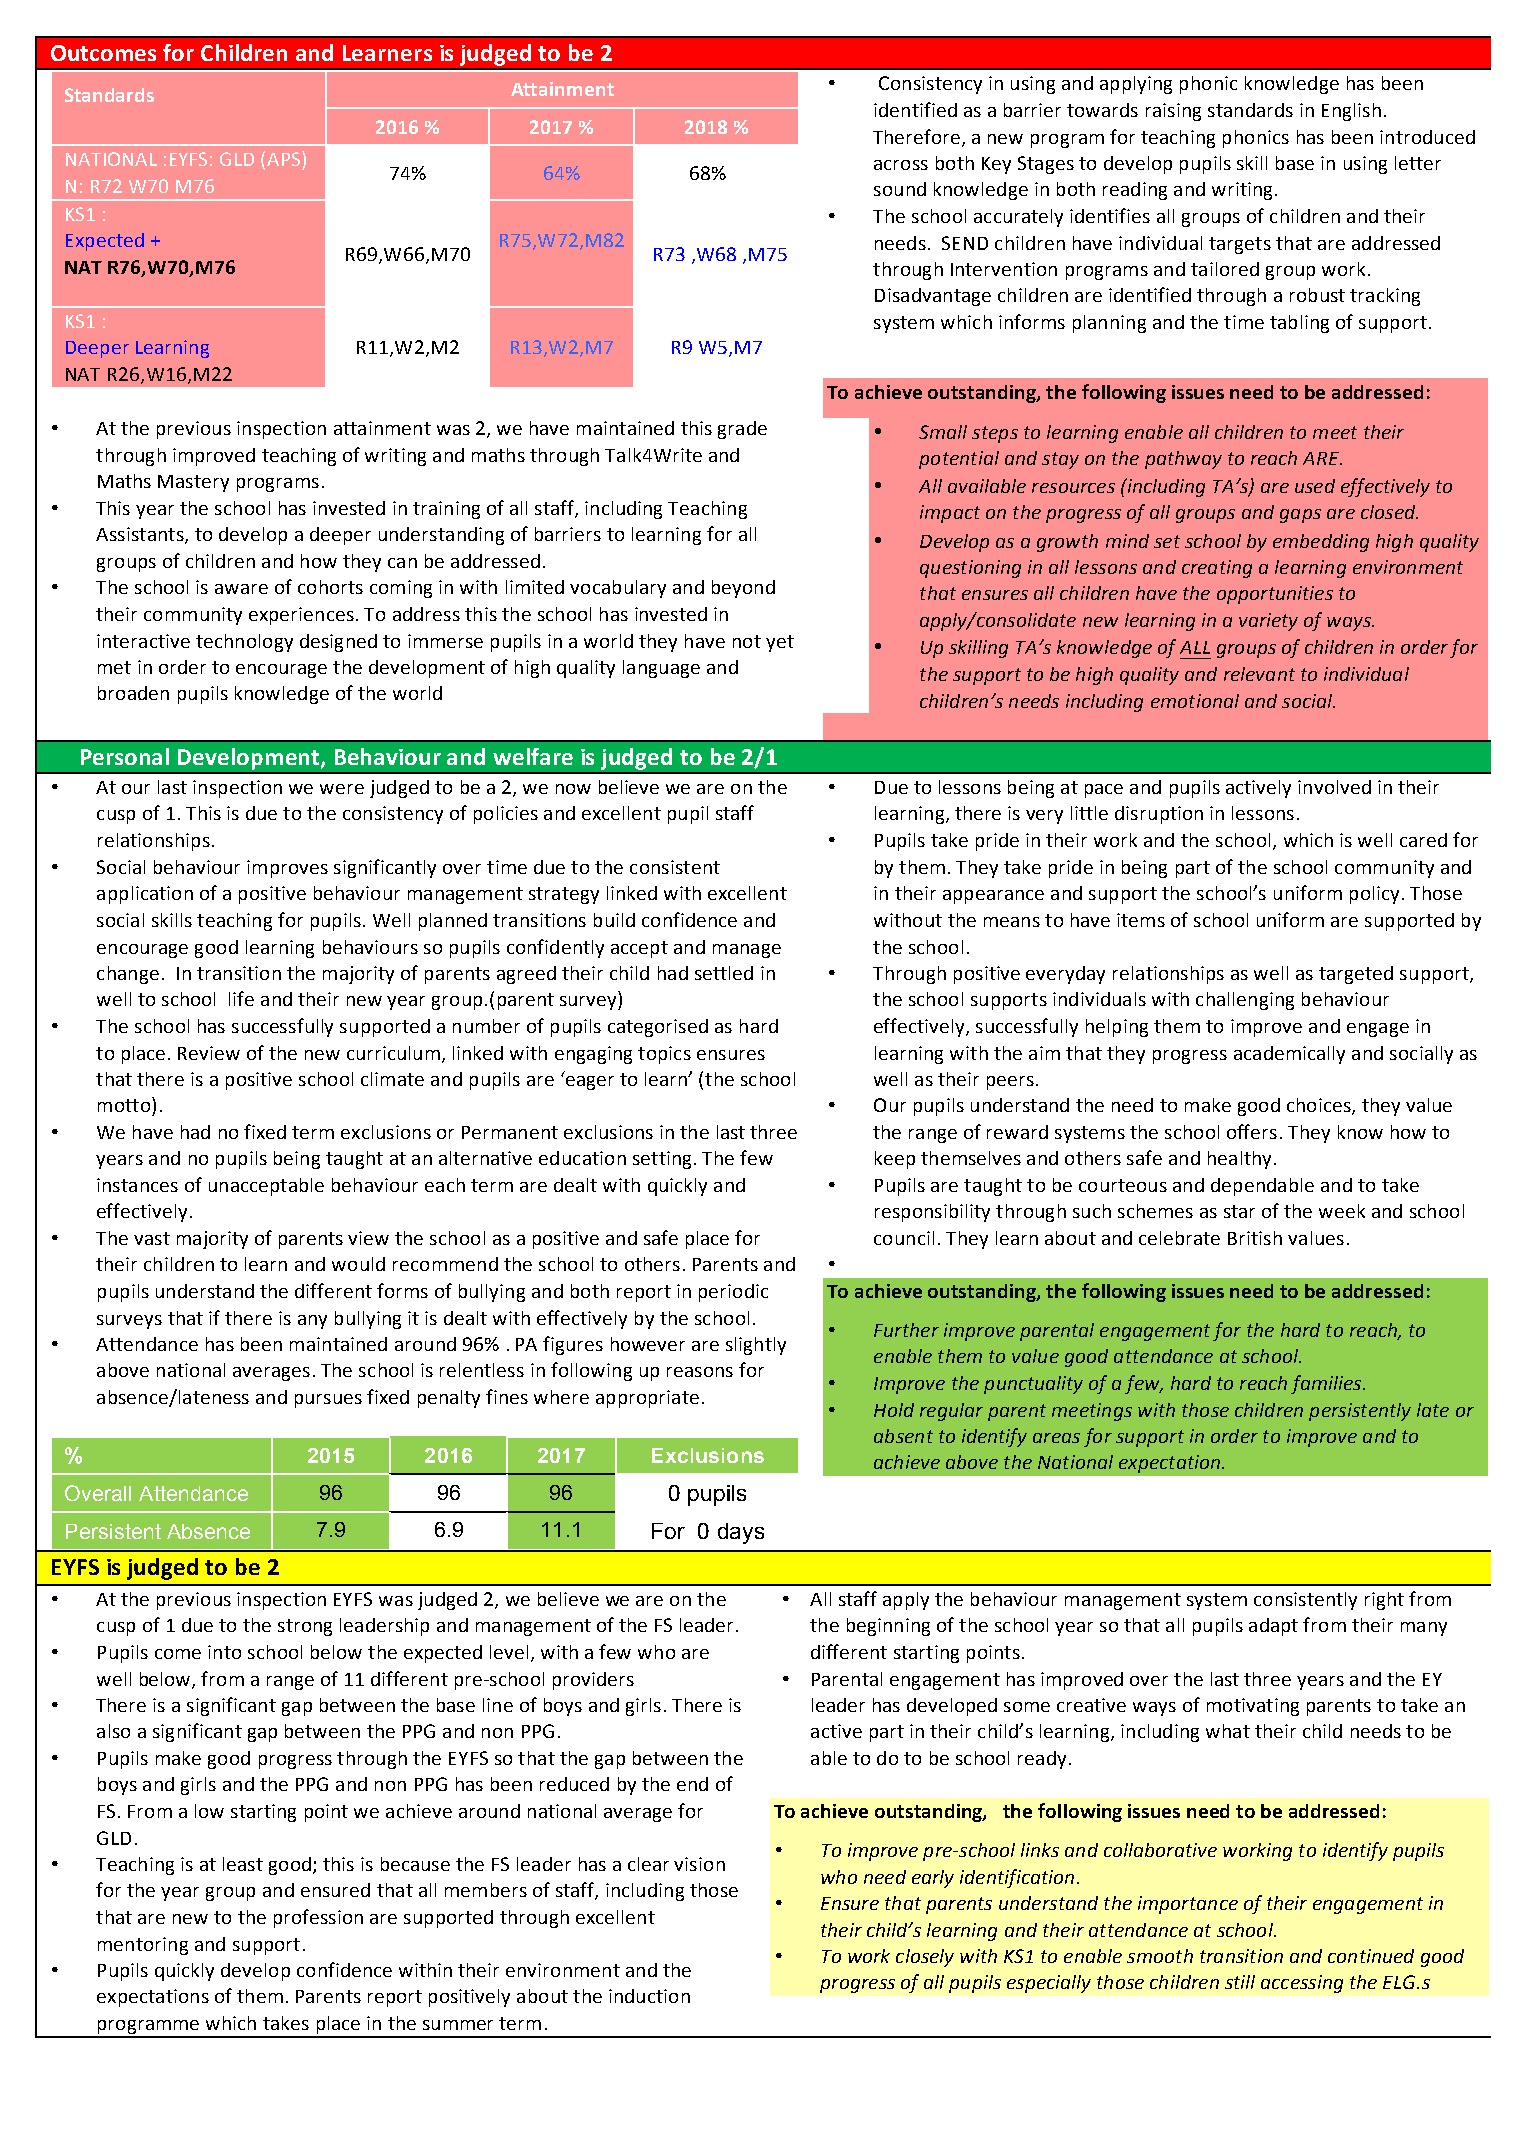 The image size is (1521, 2151). Describe the element at coordinates (1240, 245) in the screenshot. I see `targets` at that location.
